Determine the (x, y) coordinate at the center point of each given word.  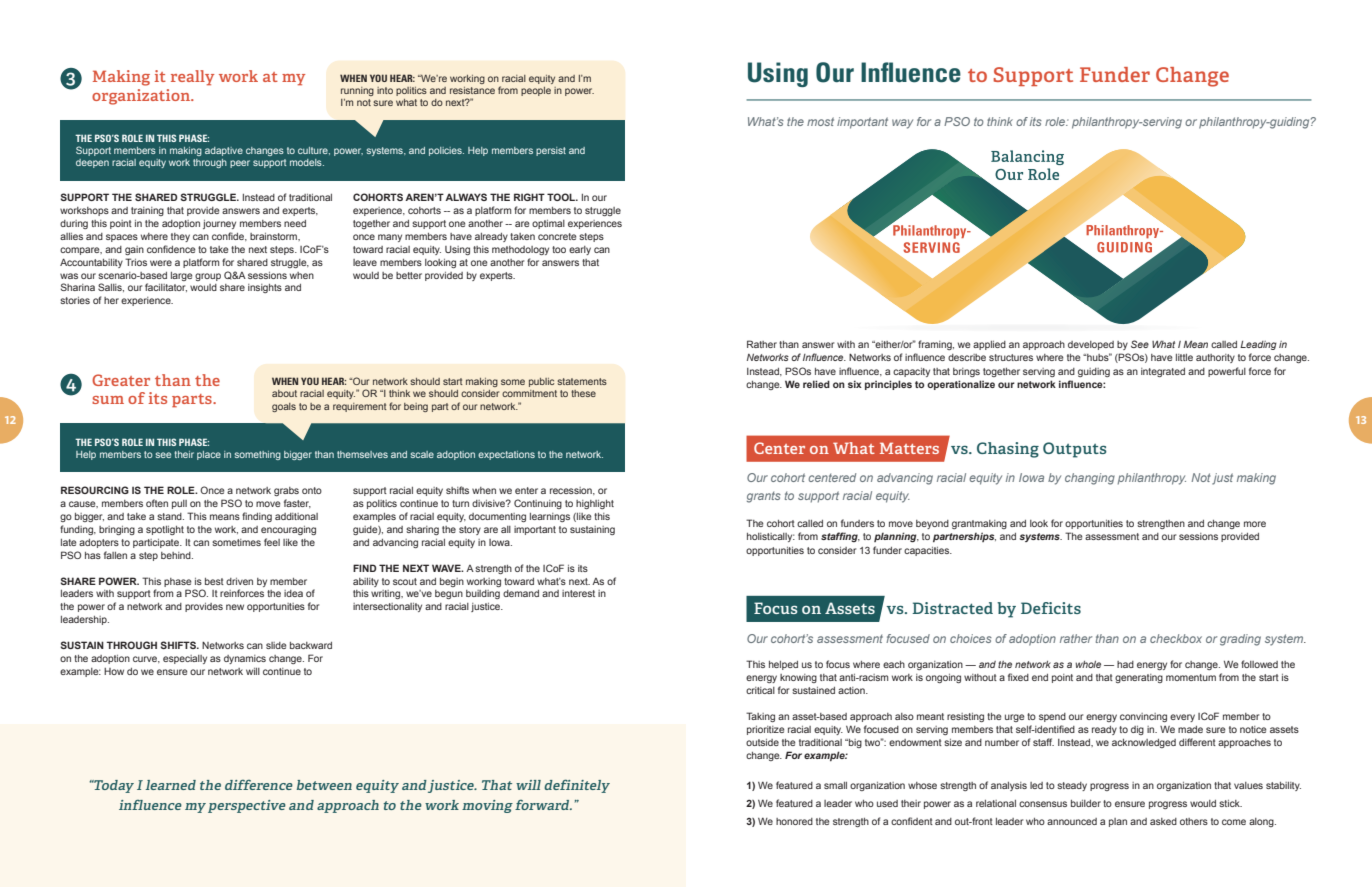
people (536, 91)
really (192, 78)
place (209, 455)
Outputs (1075, 450)
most (820, 121)
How (114, 671)
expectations (506, 455)
